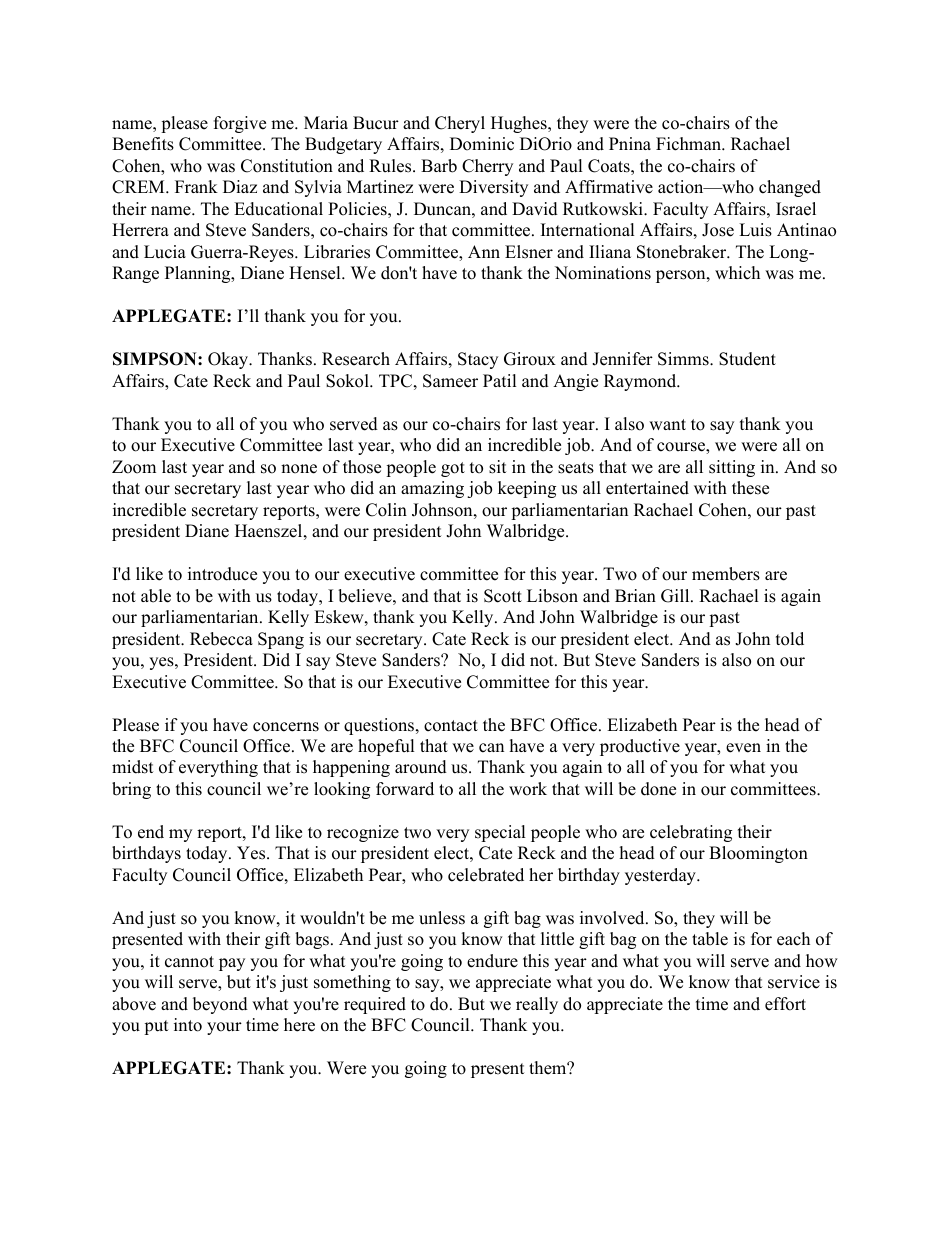  What do you see at coordinates (240, 124) in the page?
I see `forgive` at bounding box center [240, 124].
